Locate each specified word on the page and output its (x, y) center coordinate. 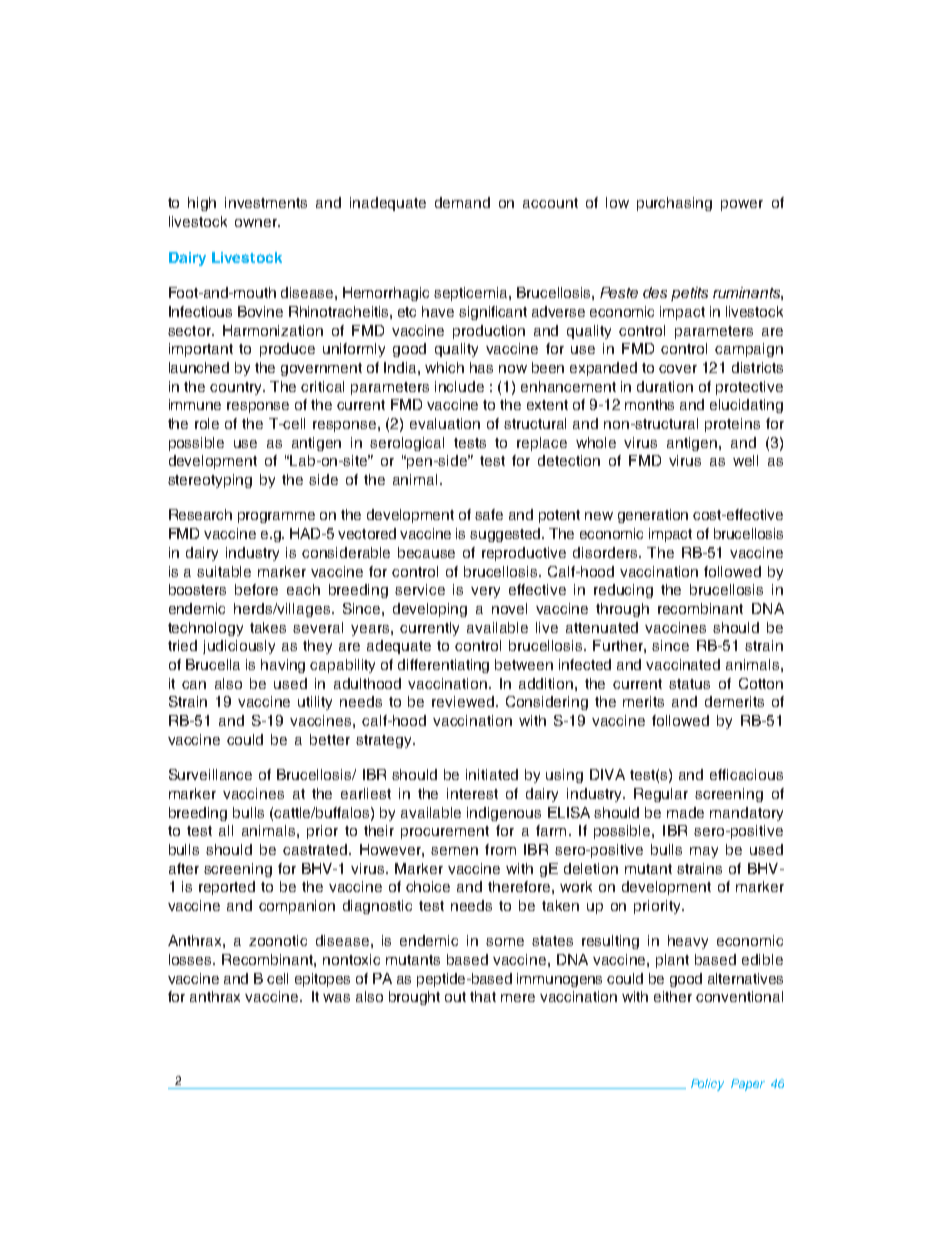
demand (462, 202)
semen (454, 851)
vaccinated (683, 664)
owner (257, 223)
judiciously (239, 647)
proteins (732, 425)
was (336, 998)
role (207, 423)
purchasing (674, 204)
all (226, 830)
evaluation (445, 423)
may (704, 852)
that (483, 996)
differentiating (443, 666)
